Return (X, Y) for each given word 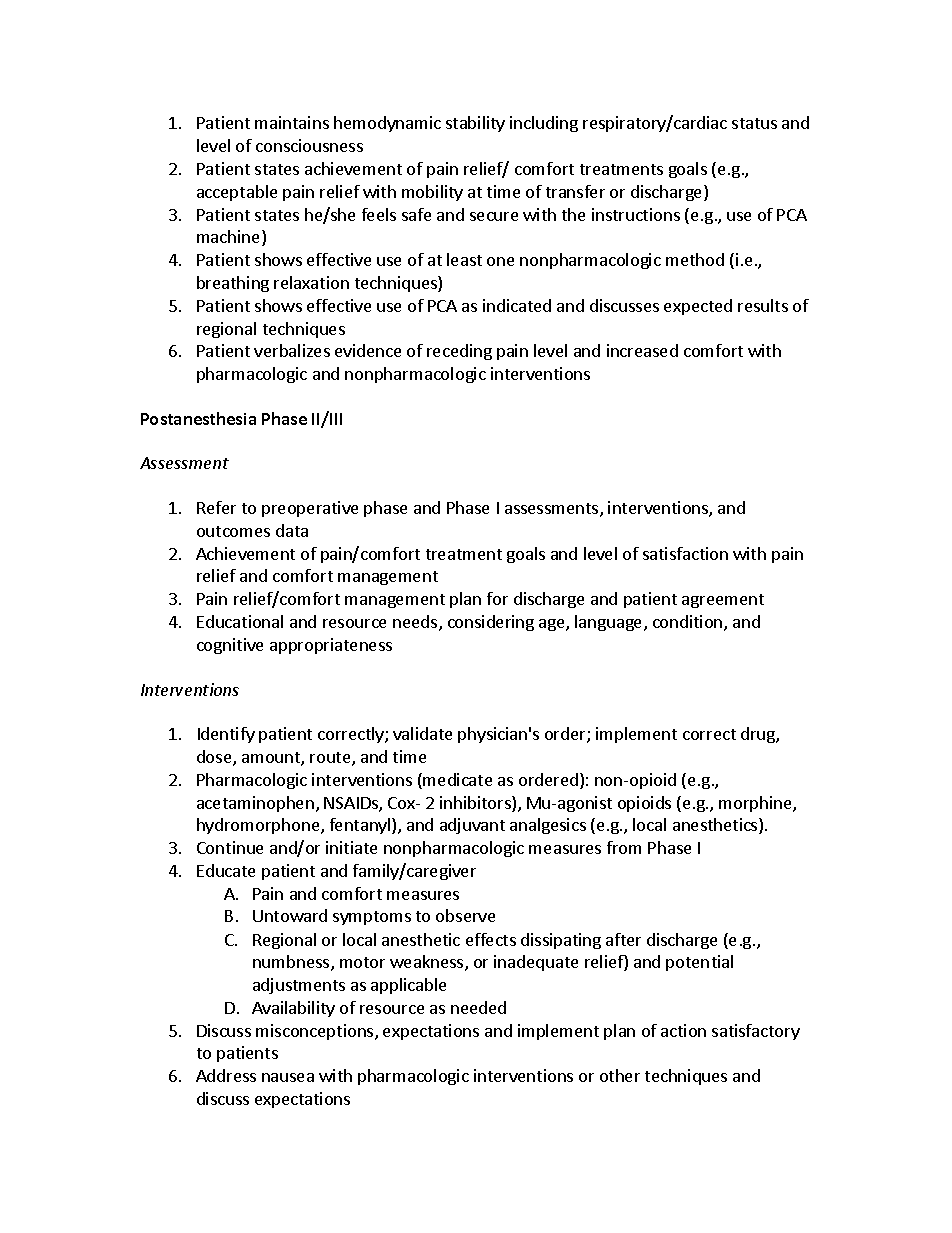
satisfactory (756, 1032)
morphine (756, 804)
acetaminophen (255, 804)
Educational (240, 621)
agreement (723, 601)
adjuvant (472, 826)
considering (491, 623)
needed (478, 1007)
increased (642, 350)
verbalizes (292, 350)
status (754, 123)
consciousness (309, 145)
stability (475, 124)
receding (459, 352)
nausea (288, 1077)
